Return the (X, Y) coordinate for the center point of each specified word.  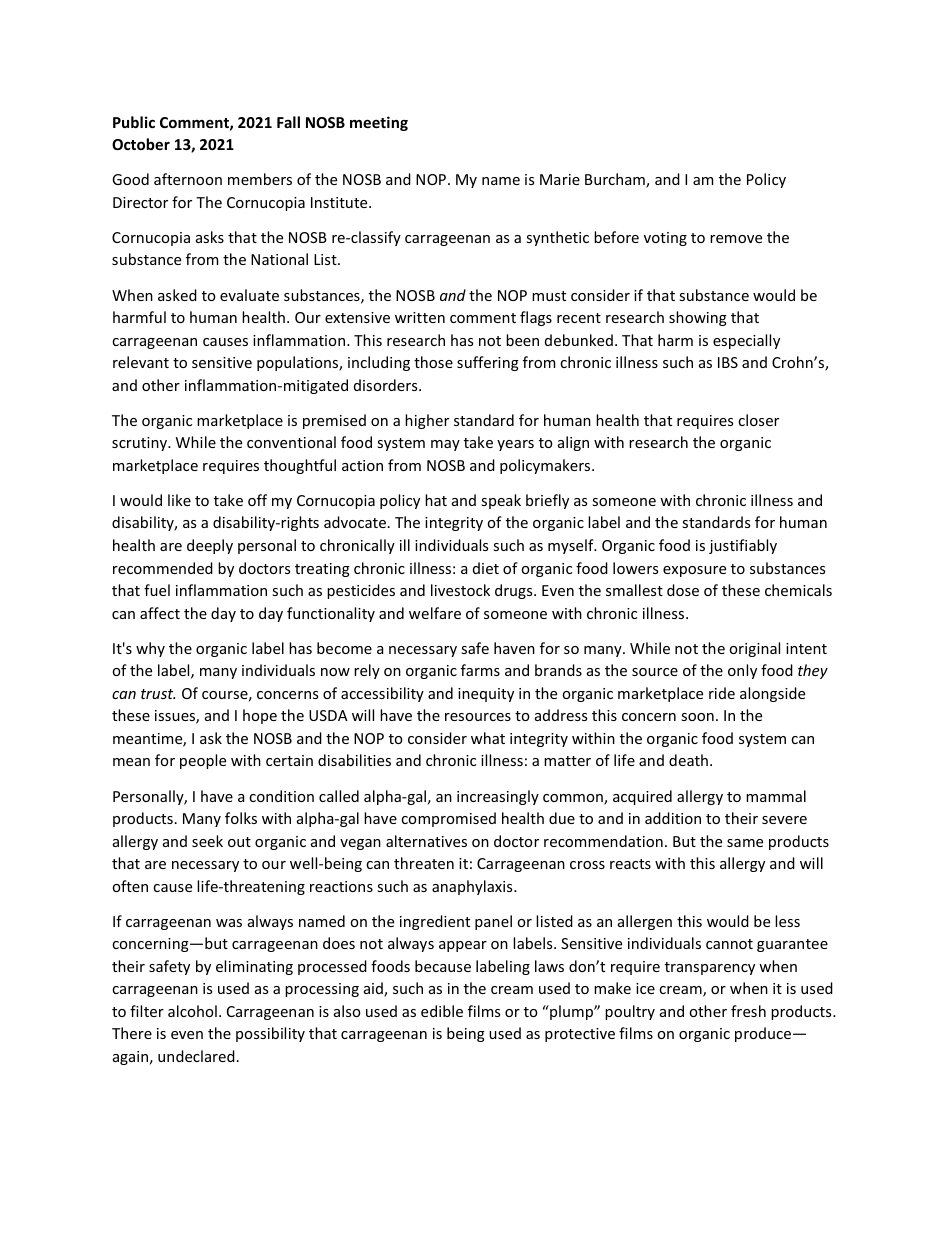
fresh (748, 1011)
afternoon (188, 179)
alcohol (192, 1011)
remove (736, 239)
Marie (560, 179)
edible (442, 1011)
